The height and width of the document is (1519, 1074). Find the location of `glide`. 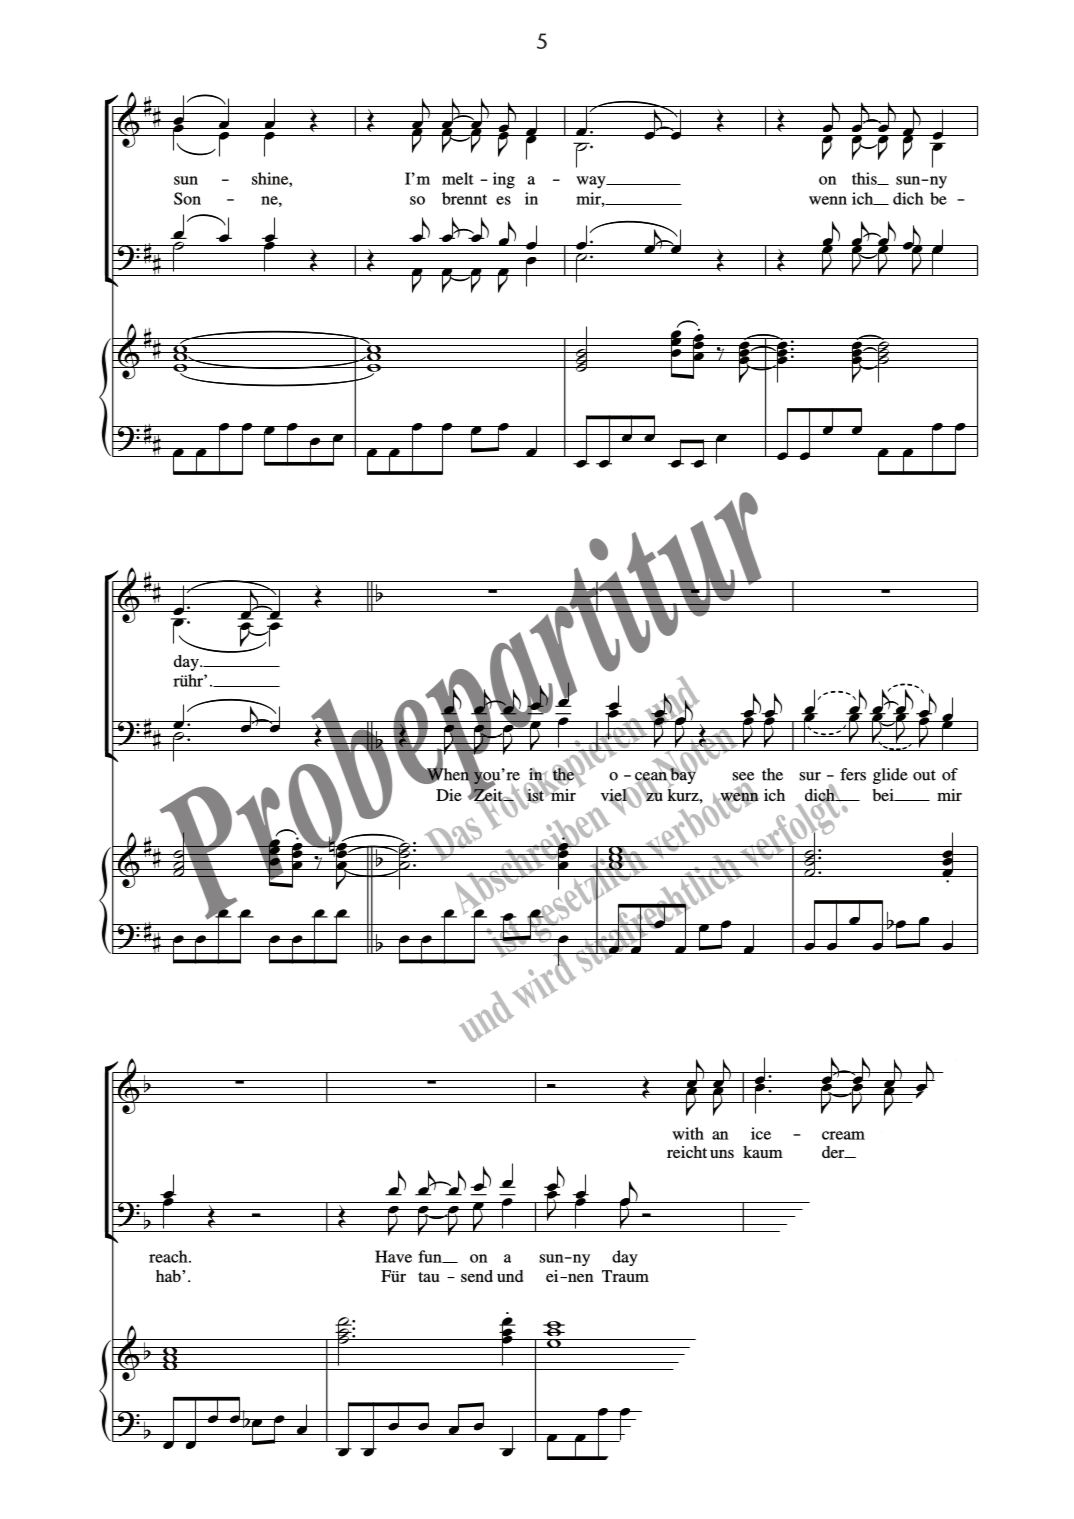

glide is located at coordinates (890, 776).
